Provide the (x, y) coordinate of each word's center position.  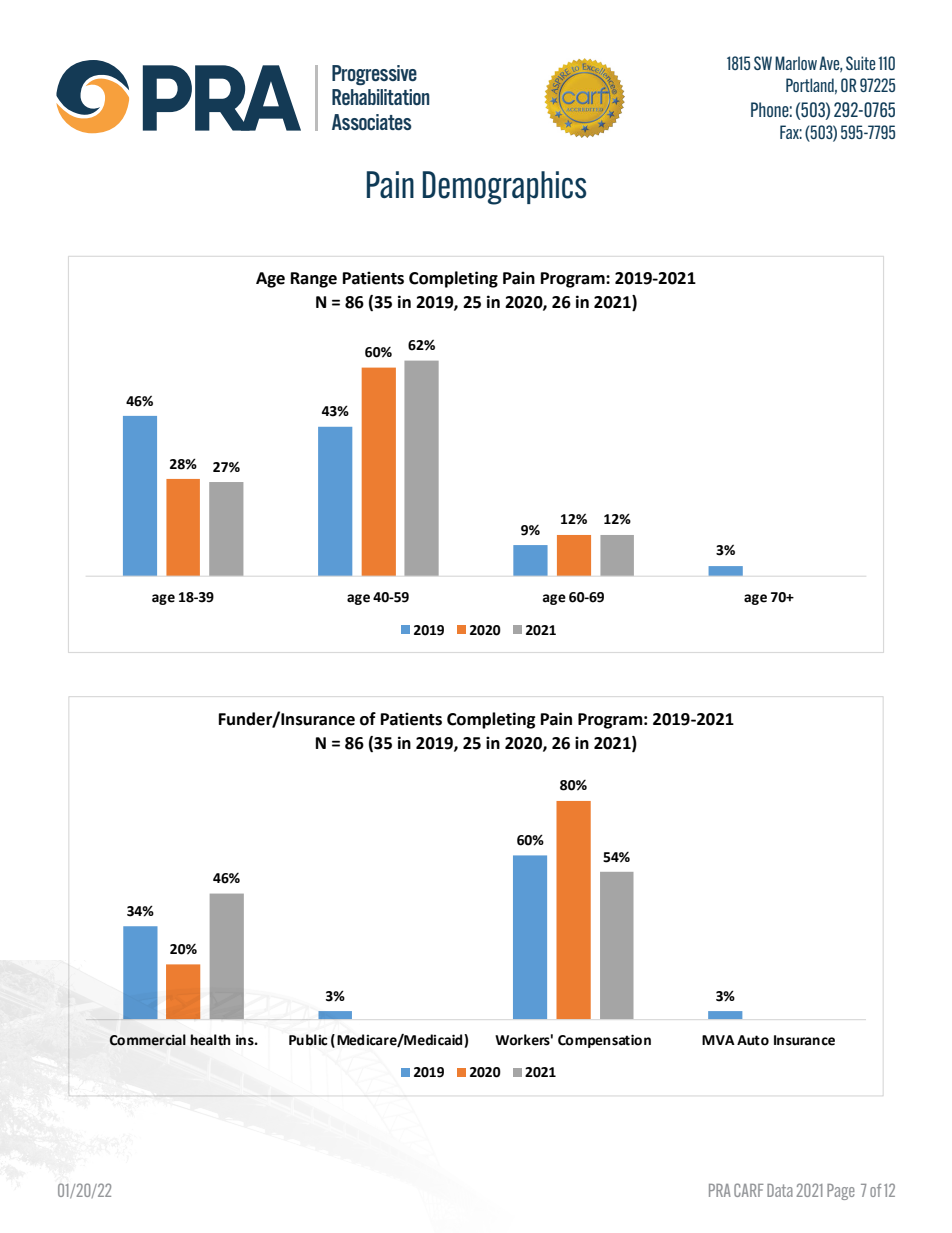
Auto (753, 1040)
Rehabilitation (381, 97)
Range (314, 280)
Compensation (604, 1041)
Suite (860, 63)
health (210, 1040)
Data (780, 1190)
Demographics (505, 188)
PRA (720, 1190)
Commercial (148, 1040)
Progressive (374, 75)
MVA (718, 1040)
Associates (372, 122)
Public (308, 1040)
